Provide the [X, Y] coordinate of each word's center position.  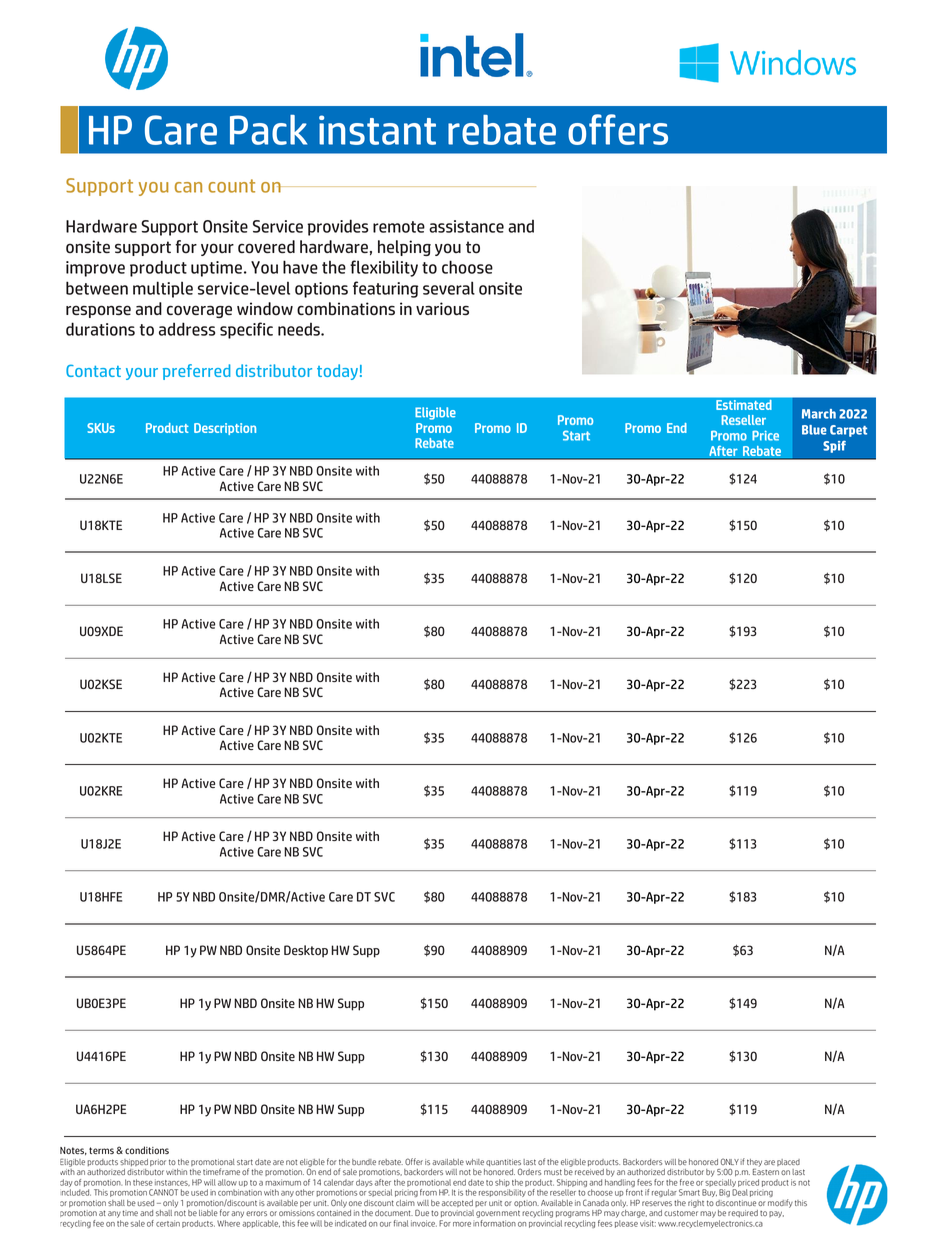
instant [377, 130]
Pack [268, 130]
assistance [466, 226]
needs [300, 329]
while [475, 1162]
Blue [814, 430]
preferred [196, 372]
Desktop [306, 951]
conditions [147, 1150]
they [754, 1163]
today [337, 372]
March [819, 414]
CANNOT [163, 1192]
